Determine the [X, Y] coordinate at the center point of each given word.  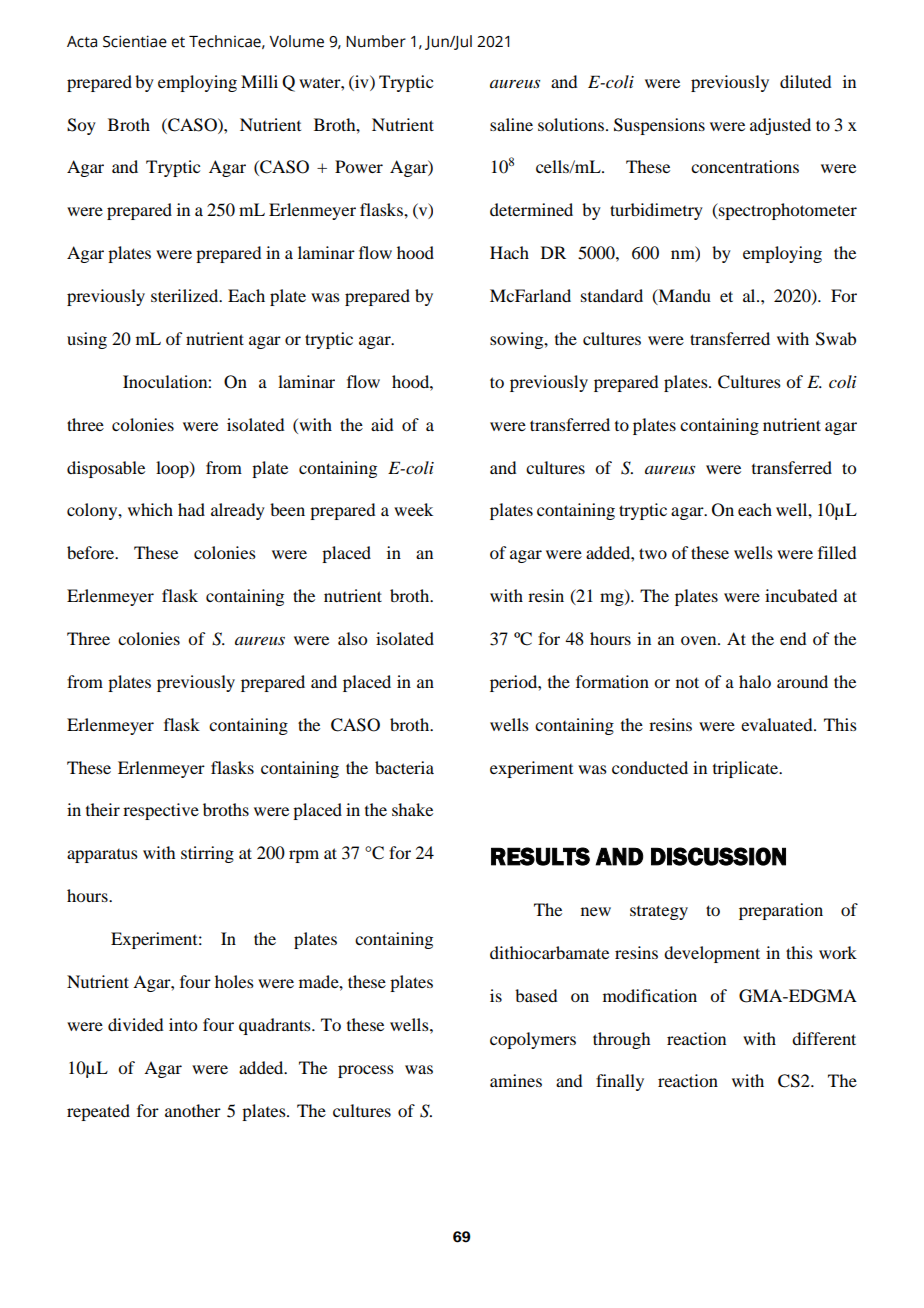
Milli [259, 81]
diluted [805, 81]
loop [173, 469]
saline [511, 124]
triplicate [747, 769]
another [193, 1110]
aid [382, 424]
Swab [836, 339]
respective [161, 811]
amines [516, 1080]
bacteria [404, 767]
